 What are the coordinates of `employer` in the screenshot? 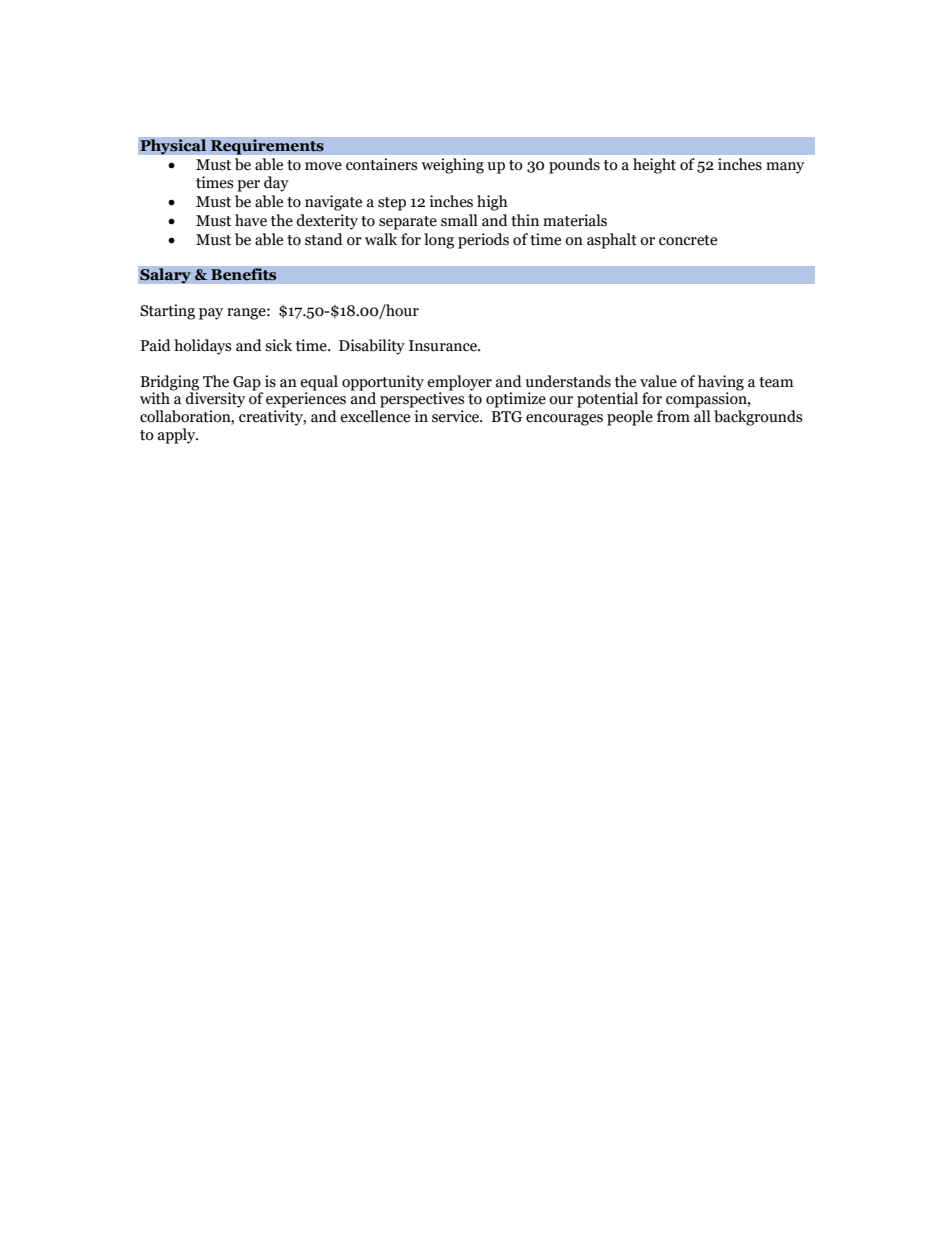 It's located at (459, 383).
